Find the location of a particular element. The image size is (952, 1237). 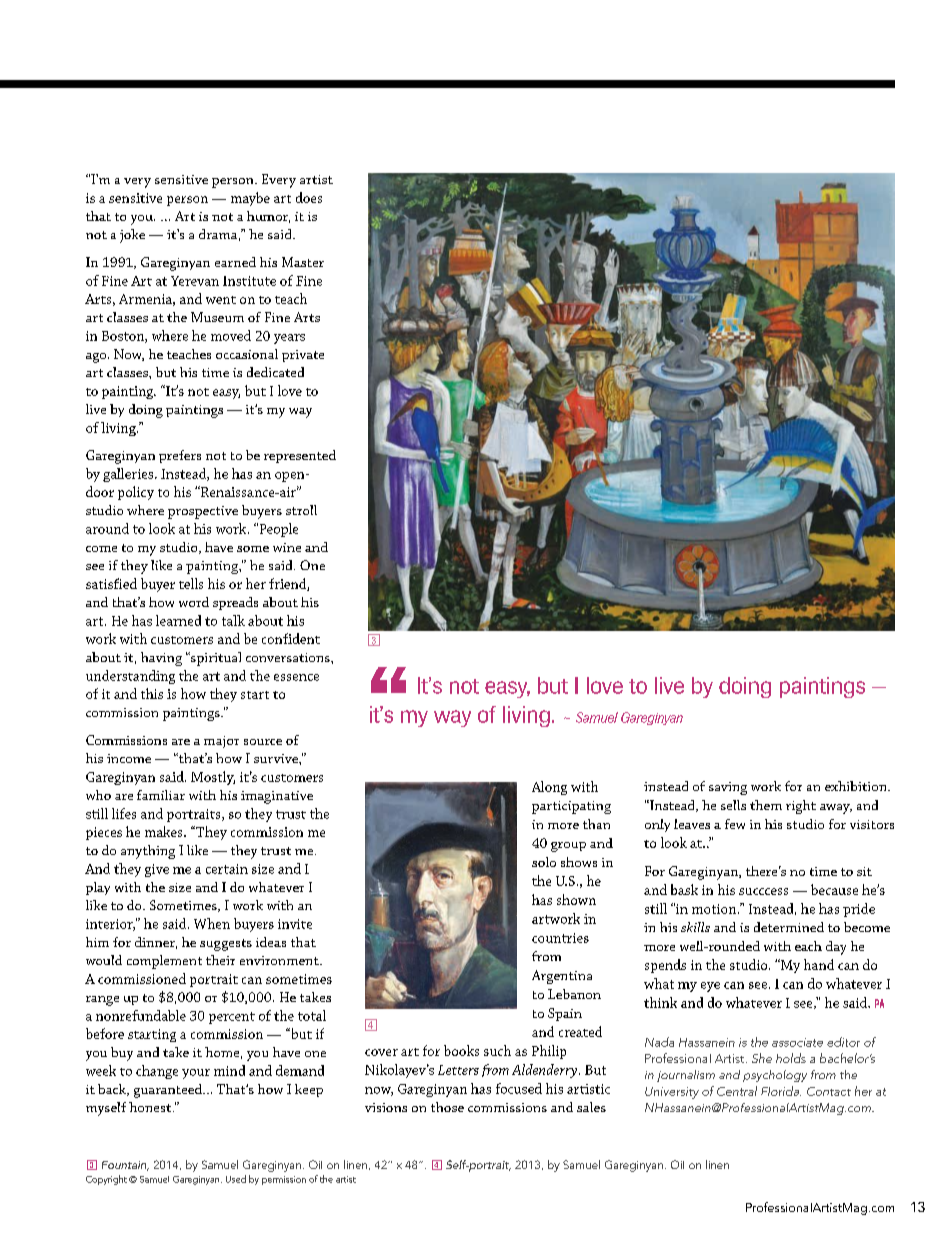

those is located at coordinates (447, 1107).
